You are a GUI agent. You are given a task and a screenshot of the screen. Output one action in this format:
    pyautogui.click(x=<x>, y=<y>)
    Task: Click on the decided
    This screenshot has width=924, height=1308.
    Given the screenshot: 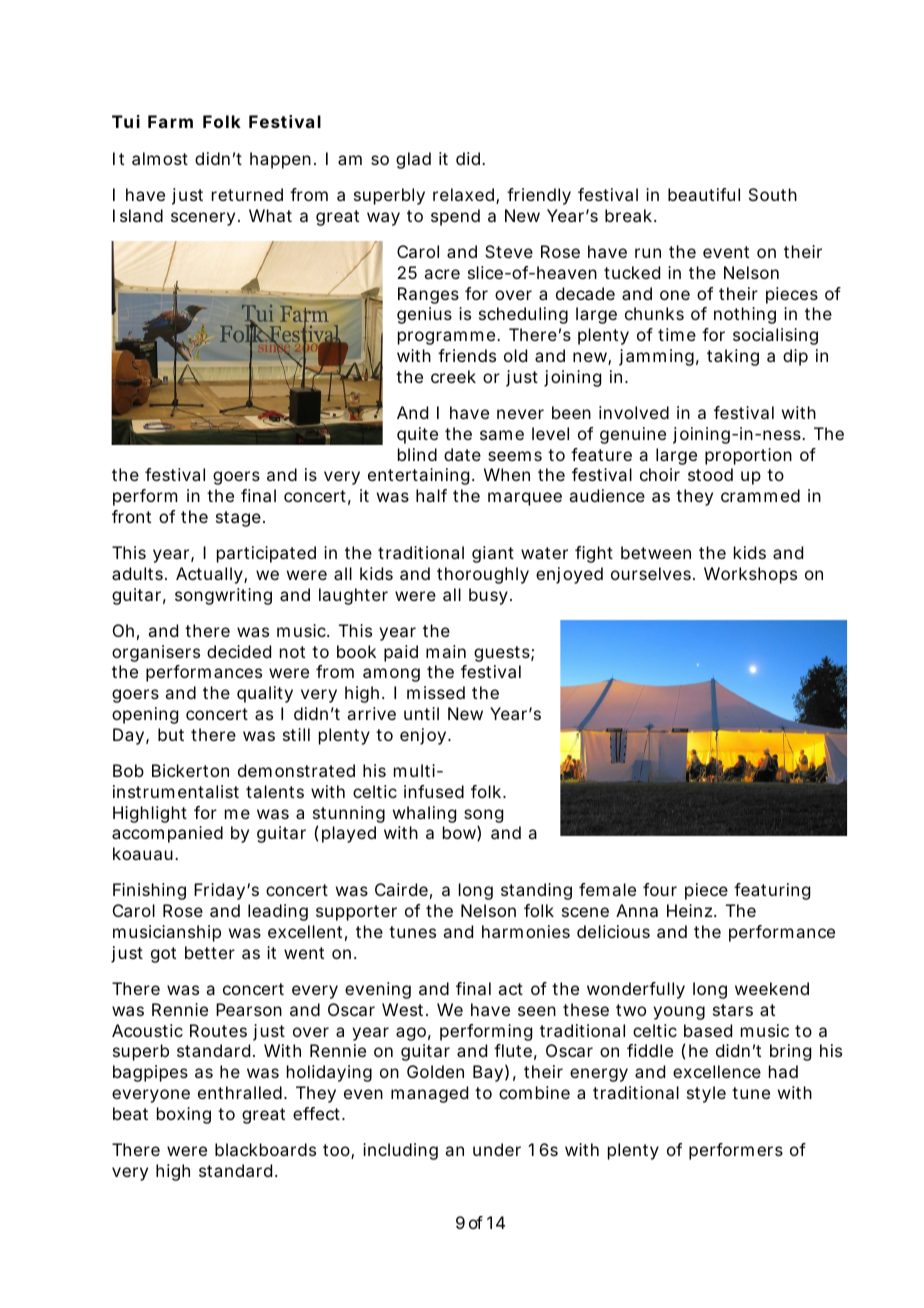 What is the action you would take?
    pyautogui.click(x=239, y=651)
